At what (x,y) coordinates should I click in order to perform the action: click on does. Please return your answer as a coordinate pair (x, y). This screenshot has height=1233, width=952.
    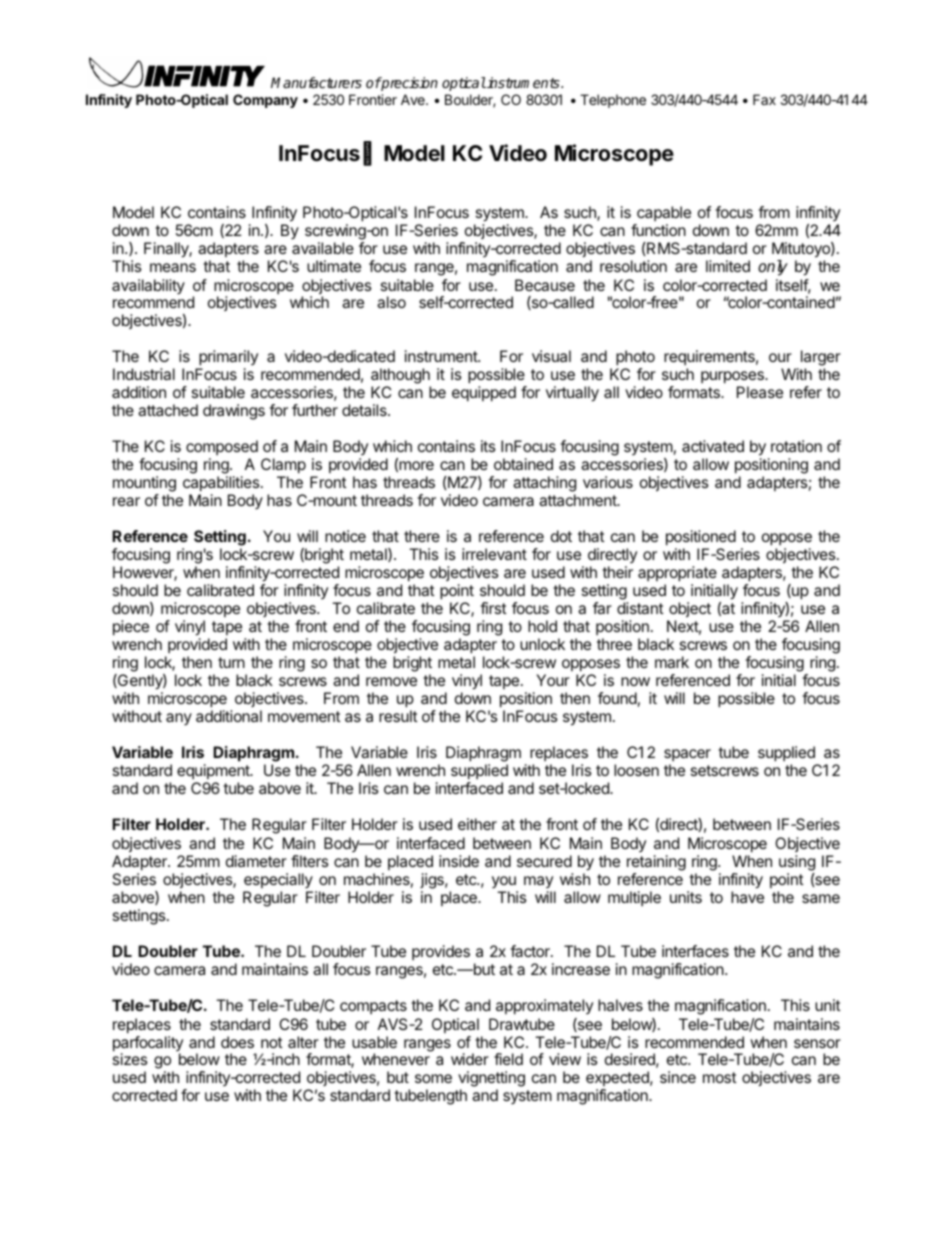
    Looking at the image, I should click on (237, 1042).
